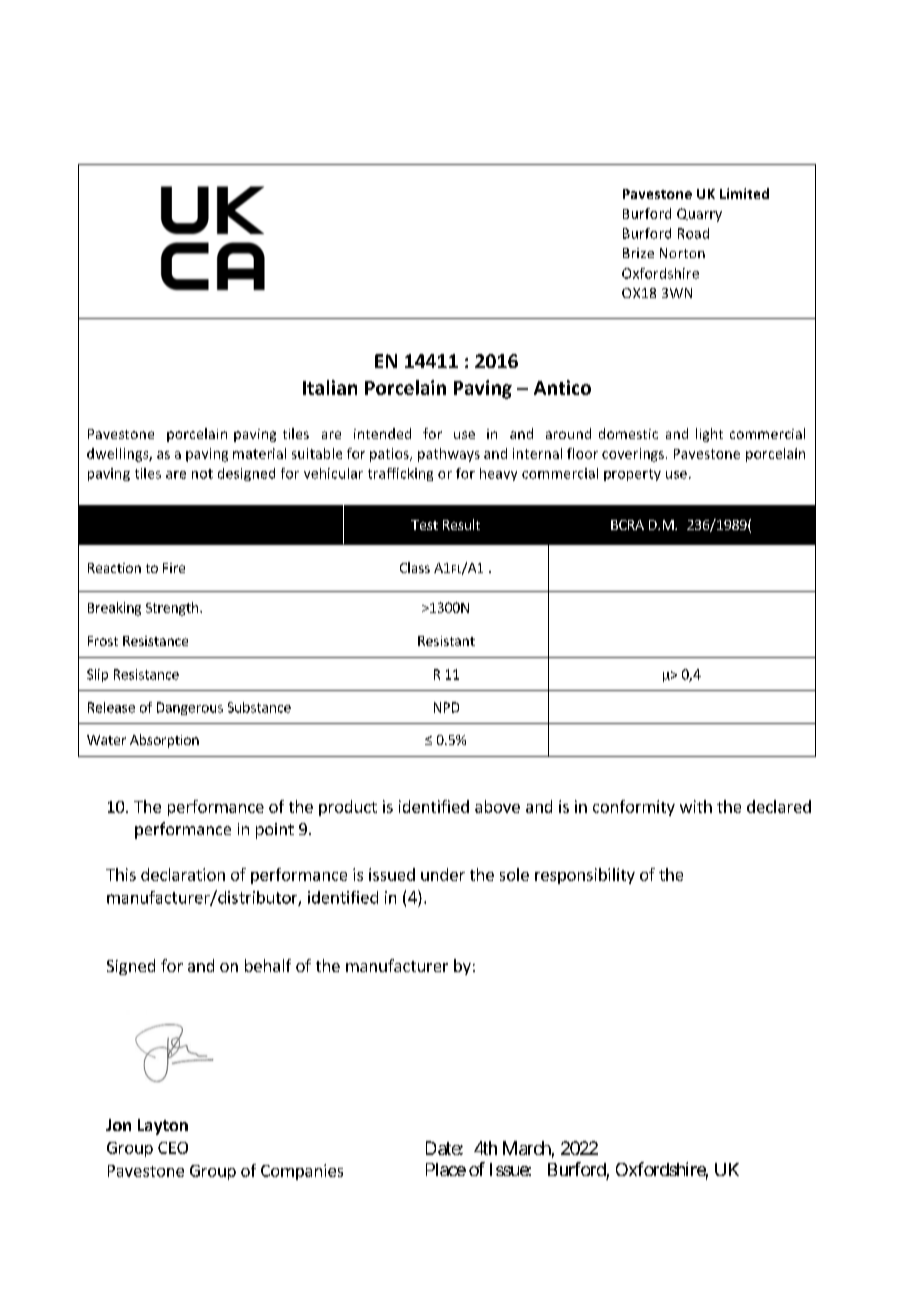  What do you see at coordinates (173, 1148) in the screenshot?
I see `CEO` at bounding box center [173, 1148].
